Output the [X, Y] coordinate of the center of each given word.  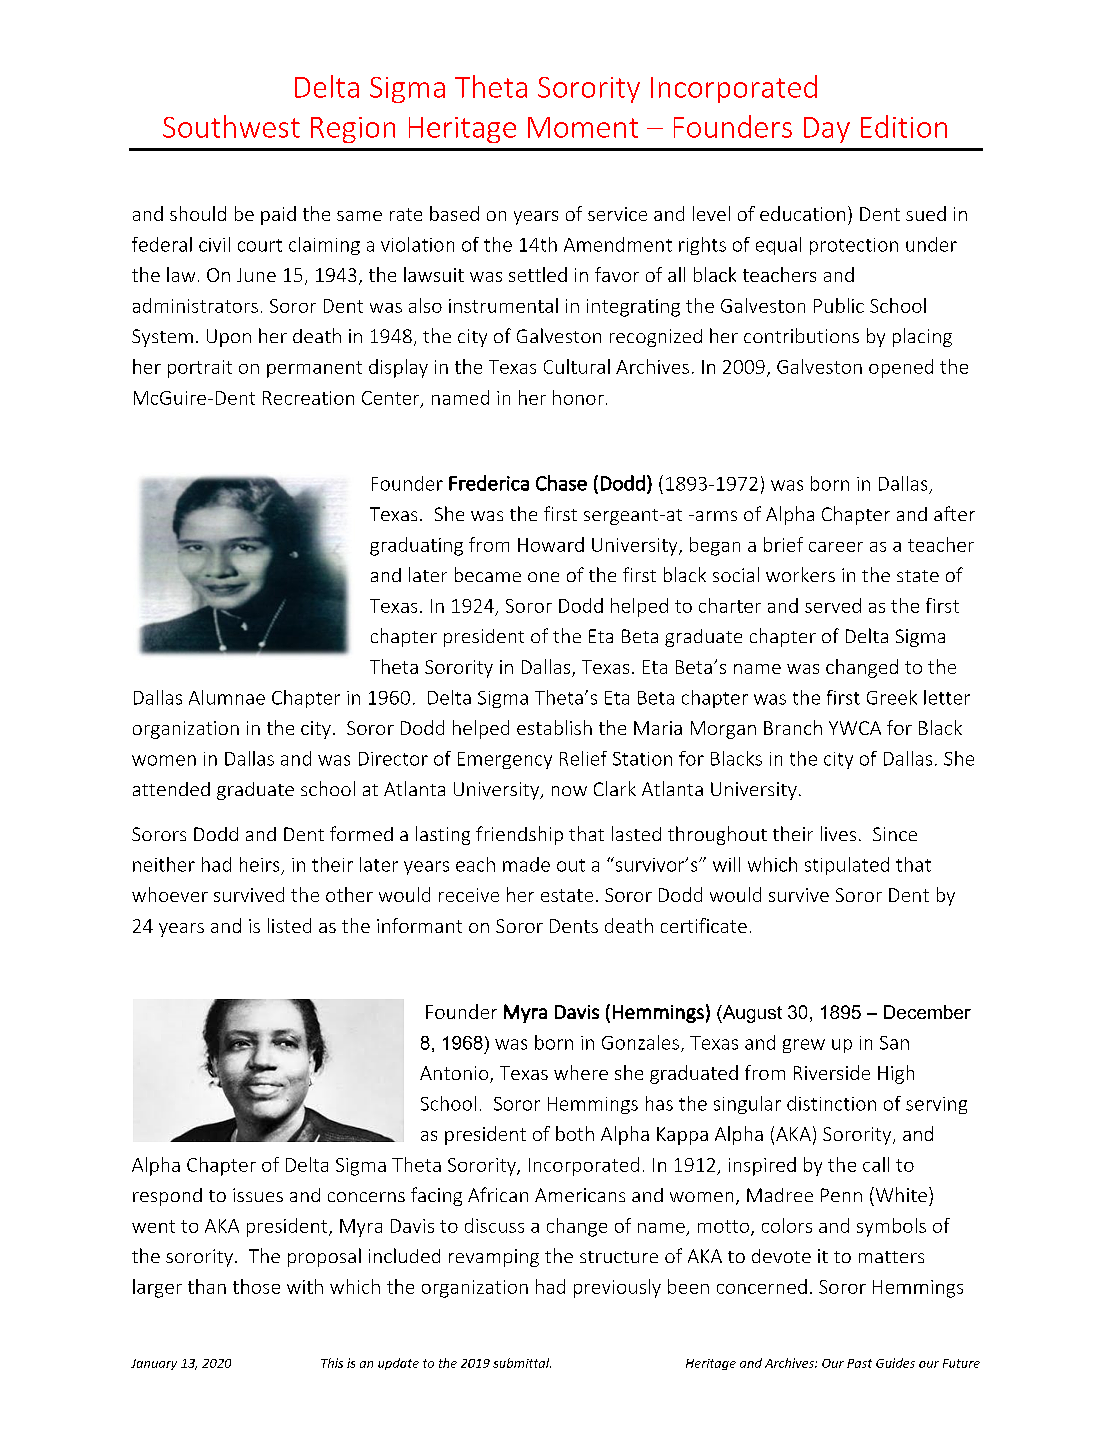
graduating [416, 546]
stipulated [847, 866]
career [836, 547]
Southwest [231, 126]
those [256, 1286]
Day [827, 130]
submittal [522, 1363]
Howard [551, 544]
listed [289, 925]
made [526, 864]
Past [859, 1363]
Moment [583, 127]
